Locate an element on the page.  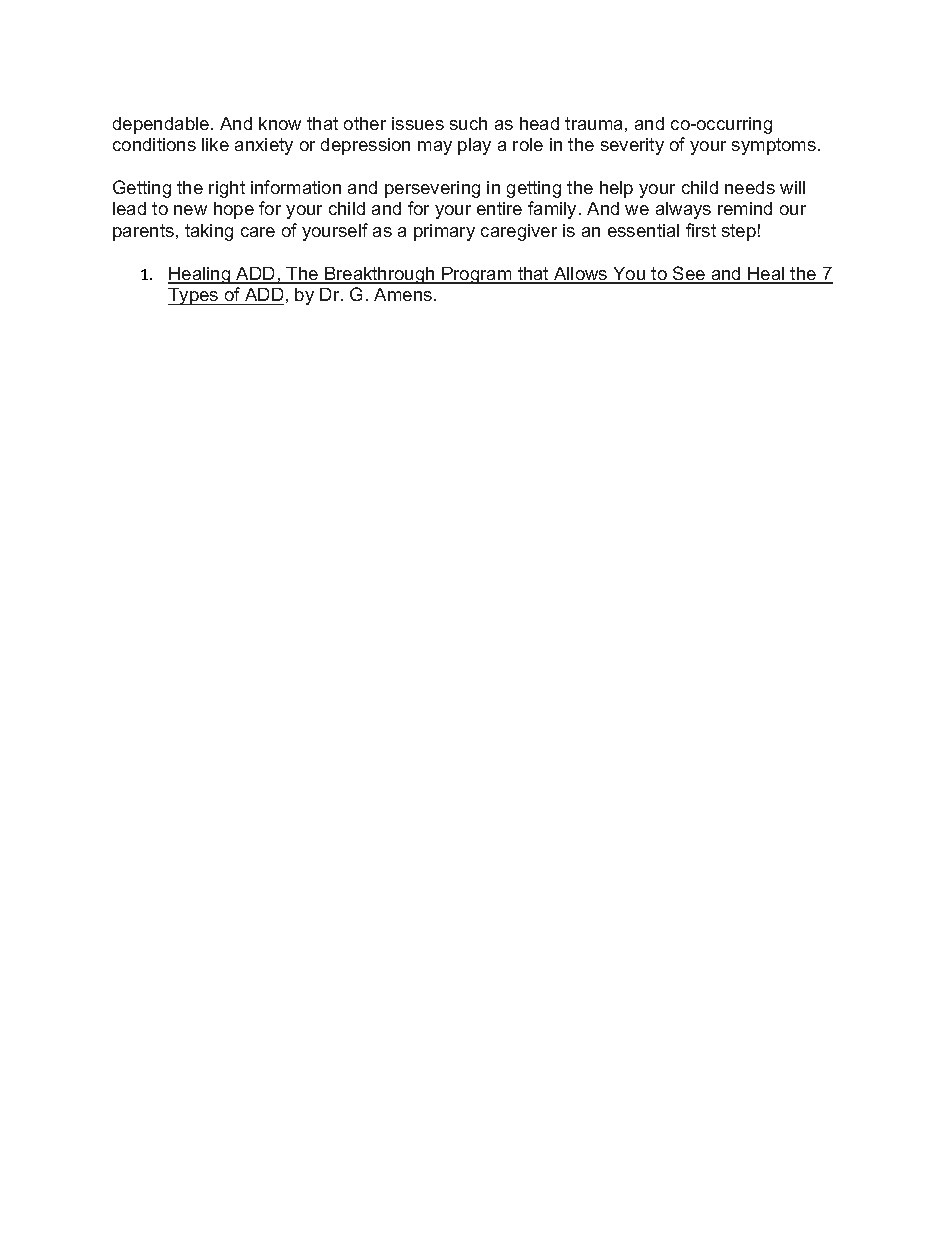
symptoms is located at coordinates (775, 146).
